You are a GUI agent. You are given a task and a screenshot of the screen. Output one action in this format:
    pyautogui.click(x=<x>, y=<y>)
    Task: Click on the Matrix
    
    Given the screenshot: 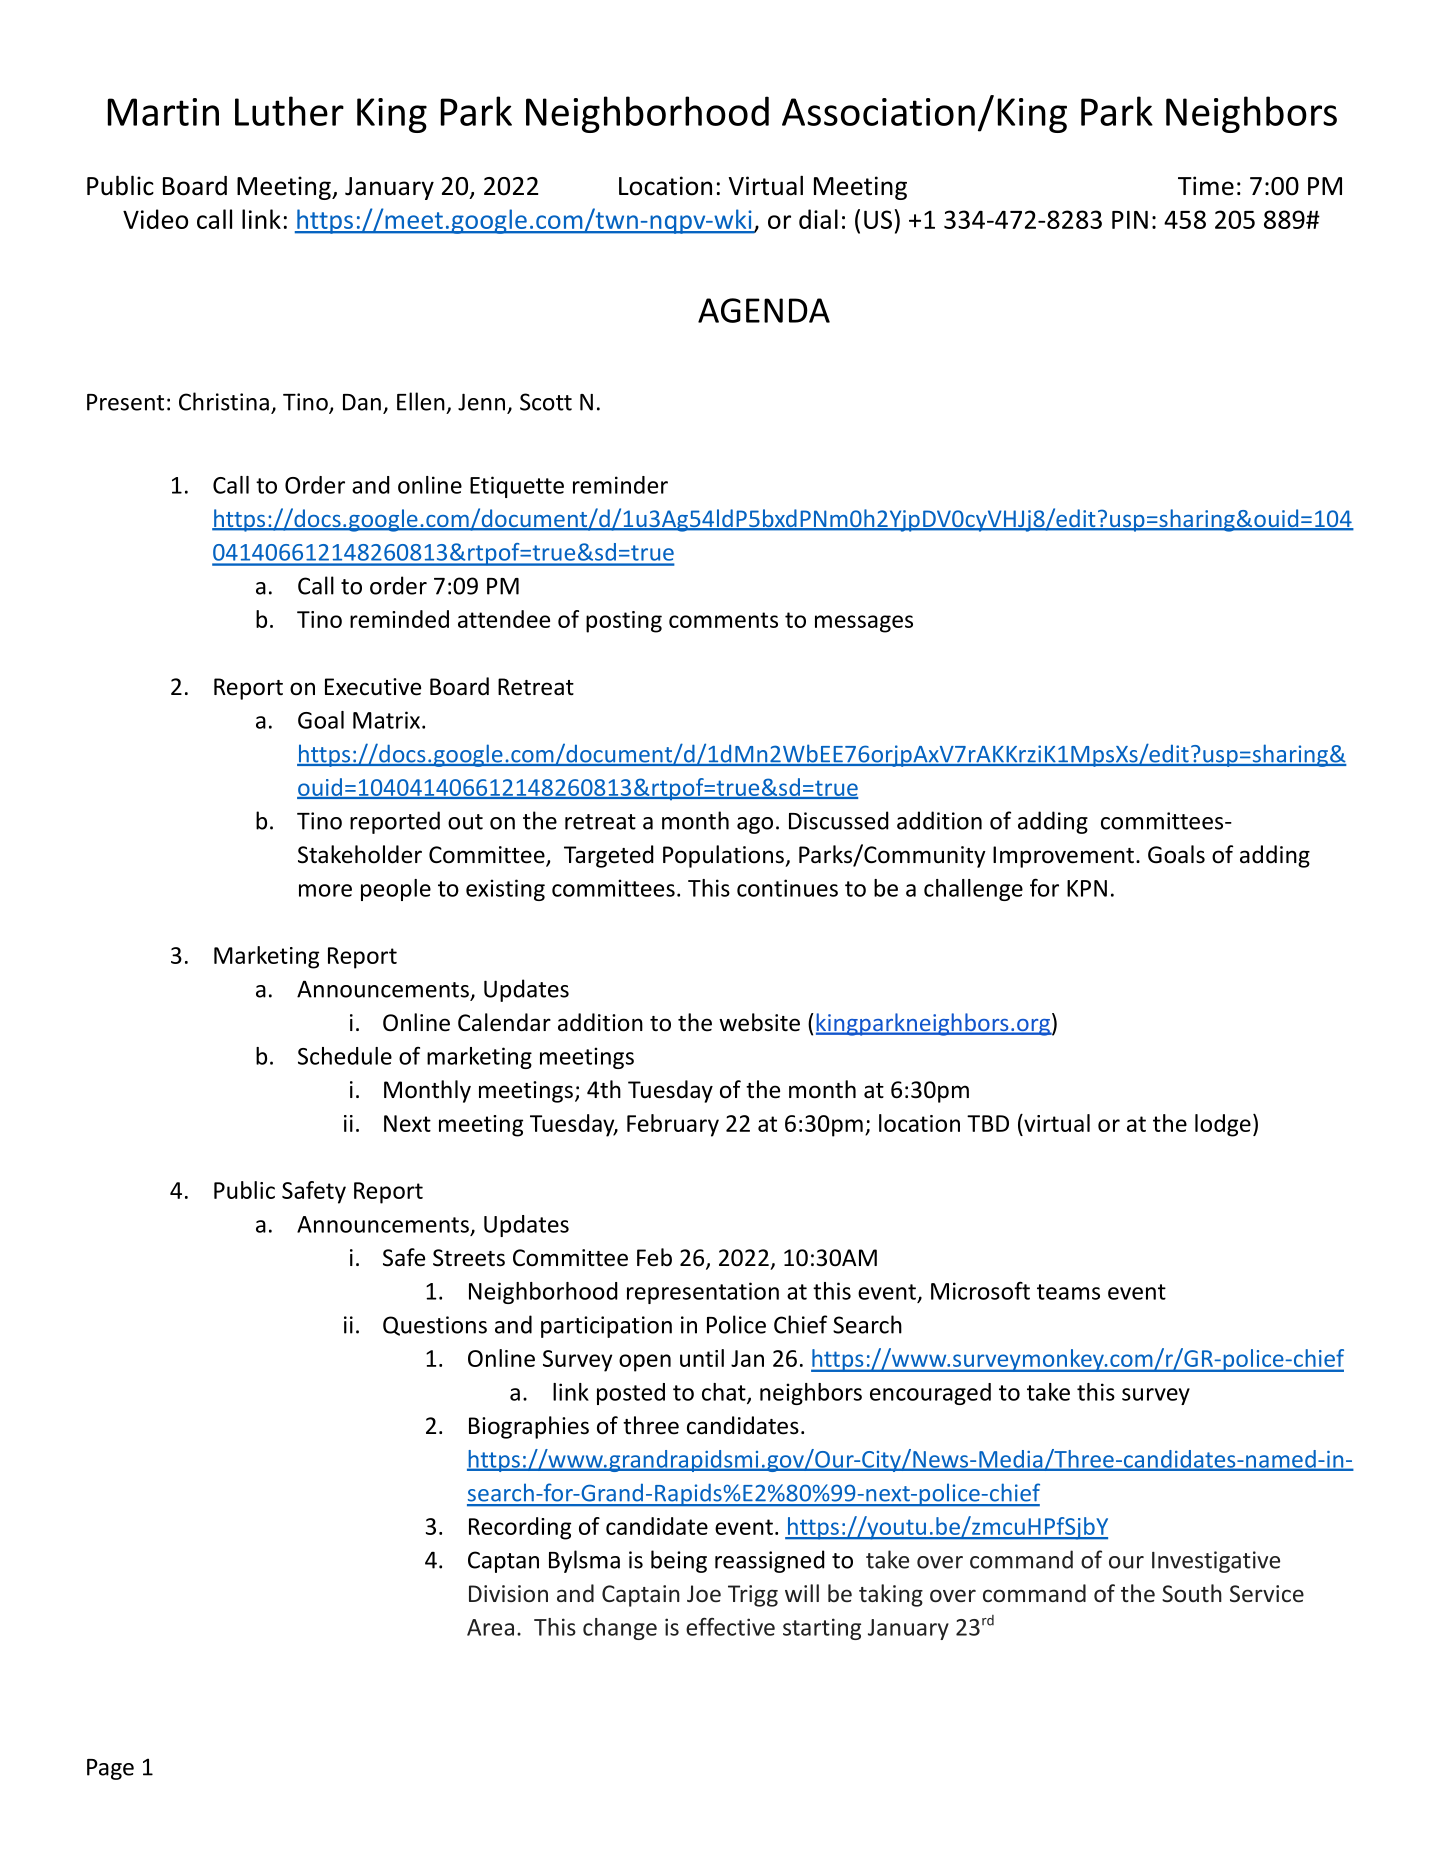 What is the action you would take?
    pyautogui.click(x=386, y=720)
